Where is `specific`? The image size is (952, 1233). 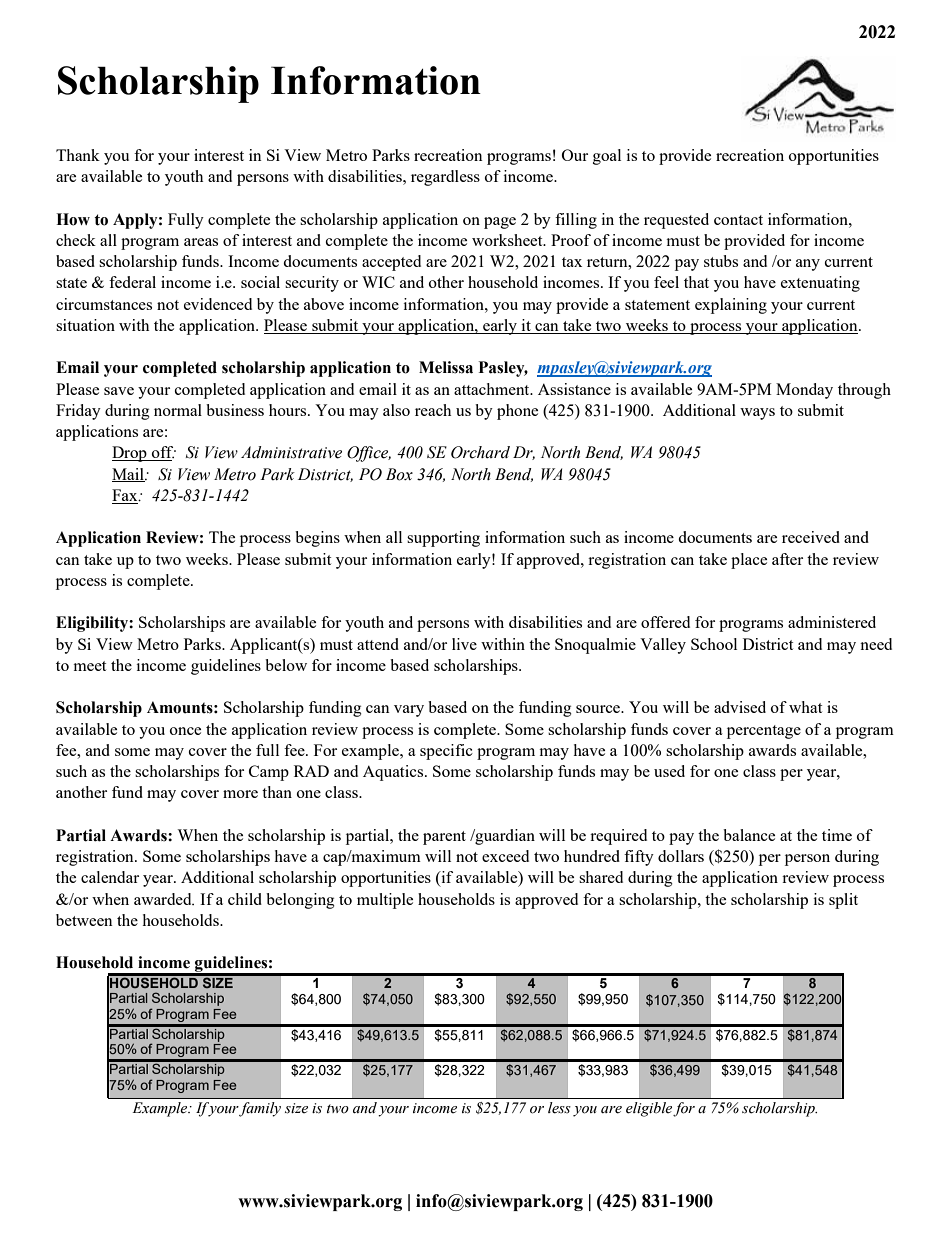 specific is located at coordinates (446, 752).
